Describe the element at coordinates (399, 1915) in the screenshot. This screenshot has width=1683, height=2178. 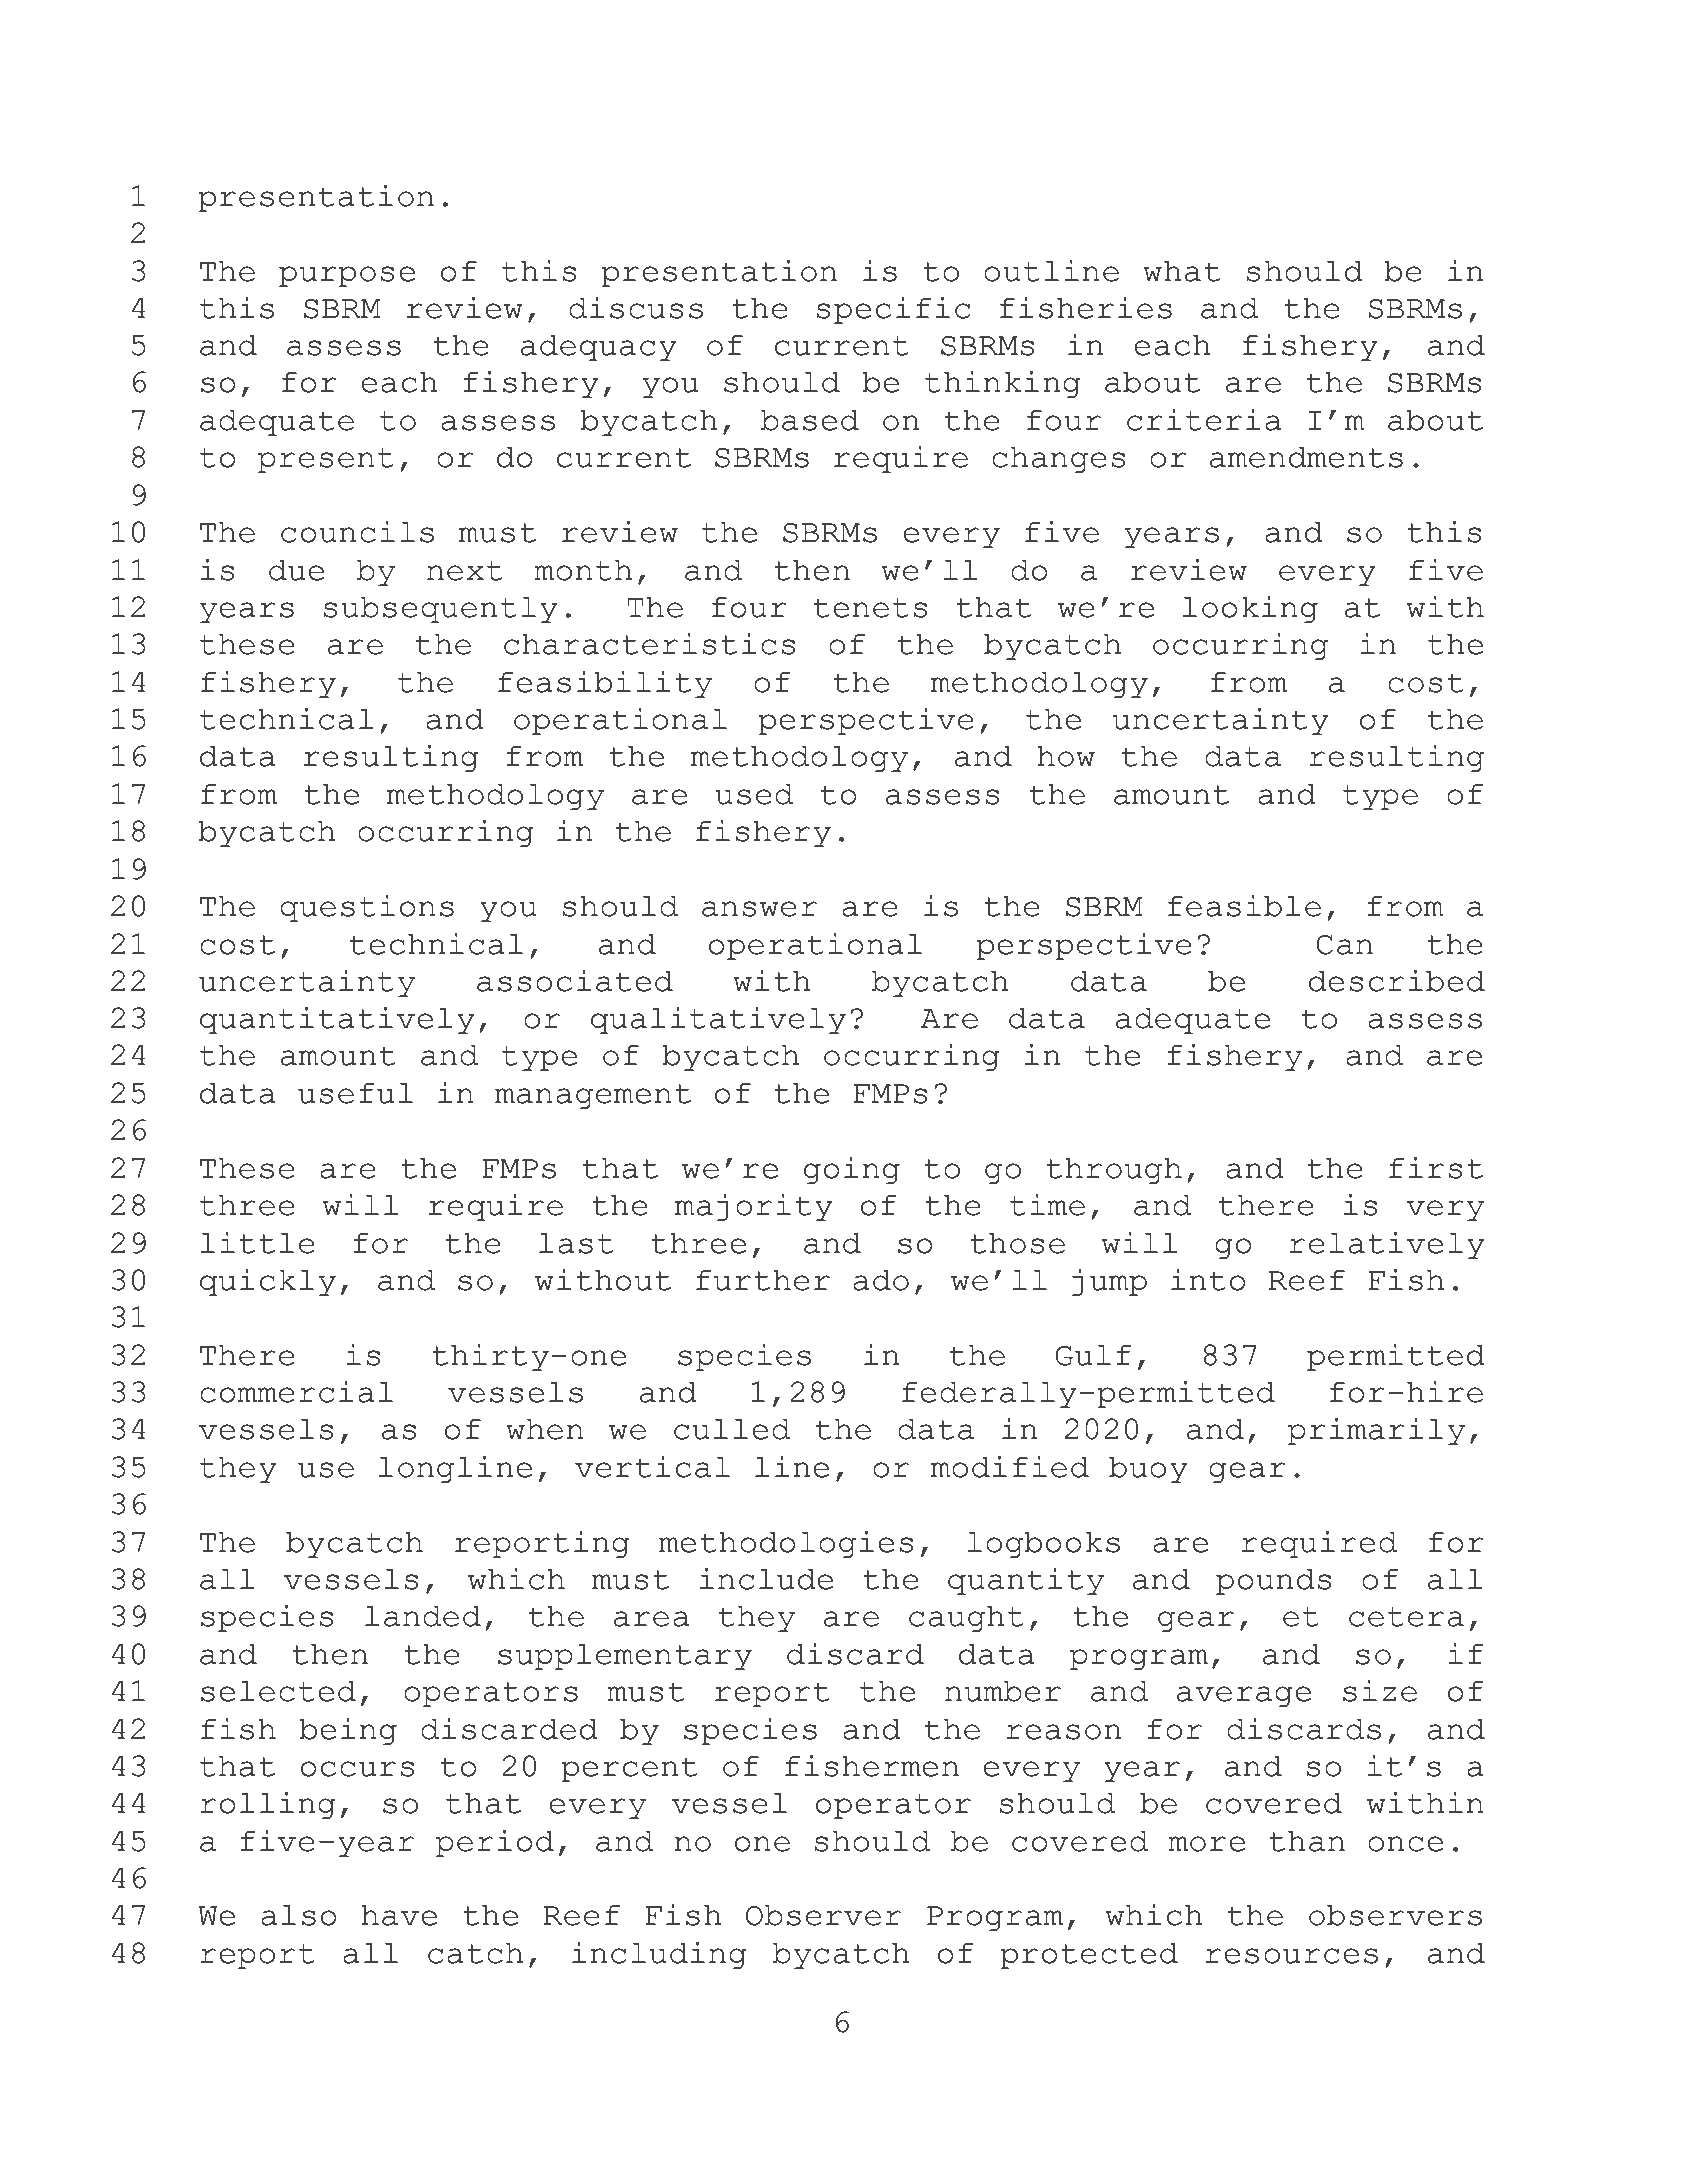
I see `have` at that location.
